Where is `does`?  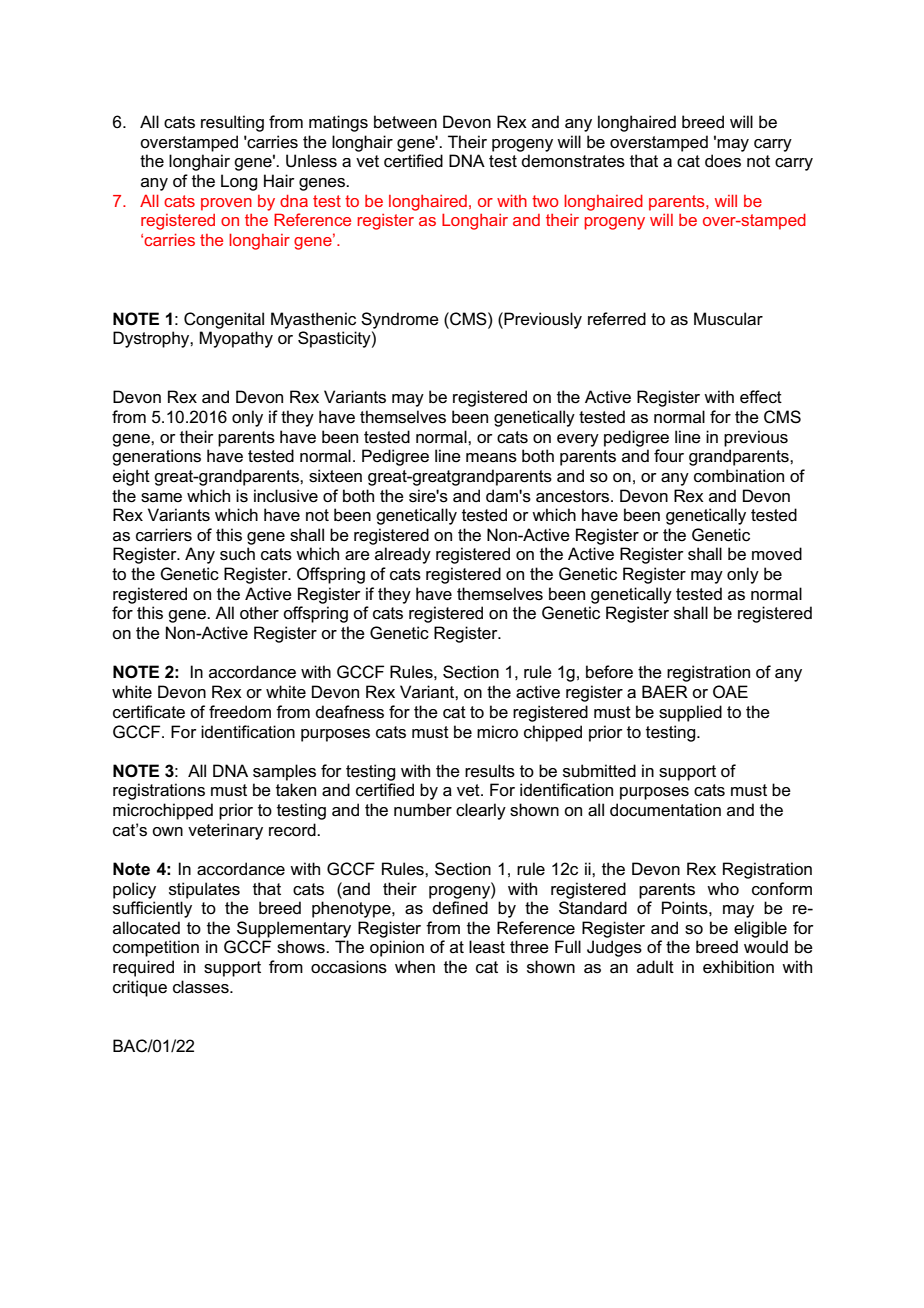 does is located at coordinates (723, 161).
